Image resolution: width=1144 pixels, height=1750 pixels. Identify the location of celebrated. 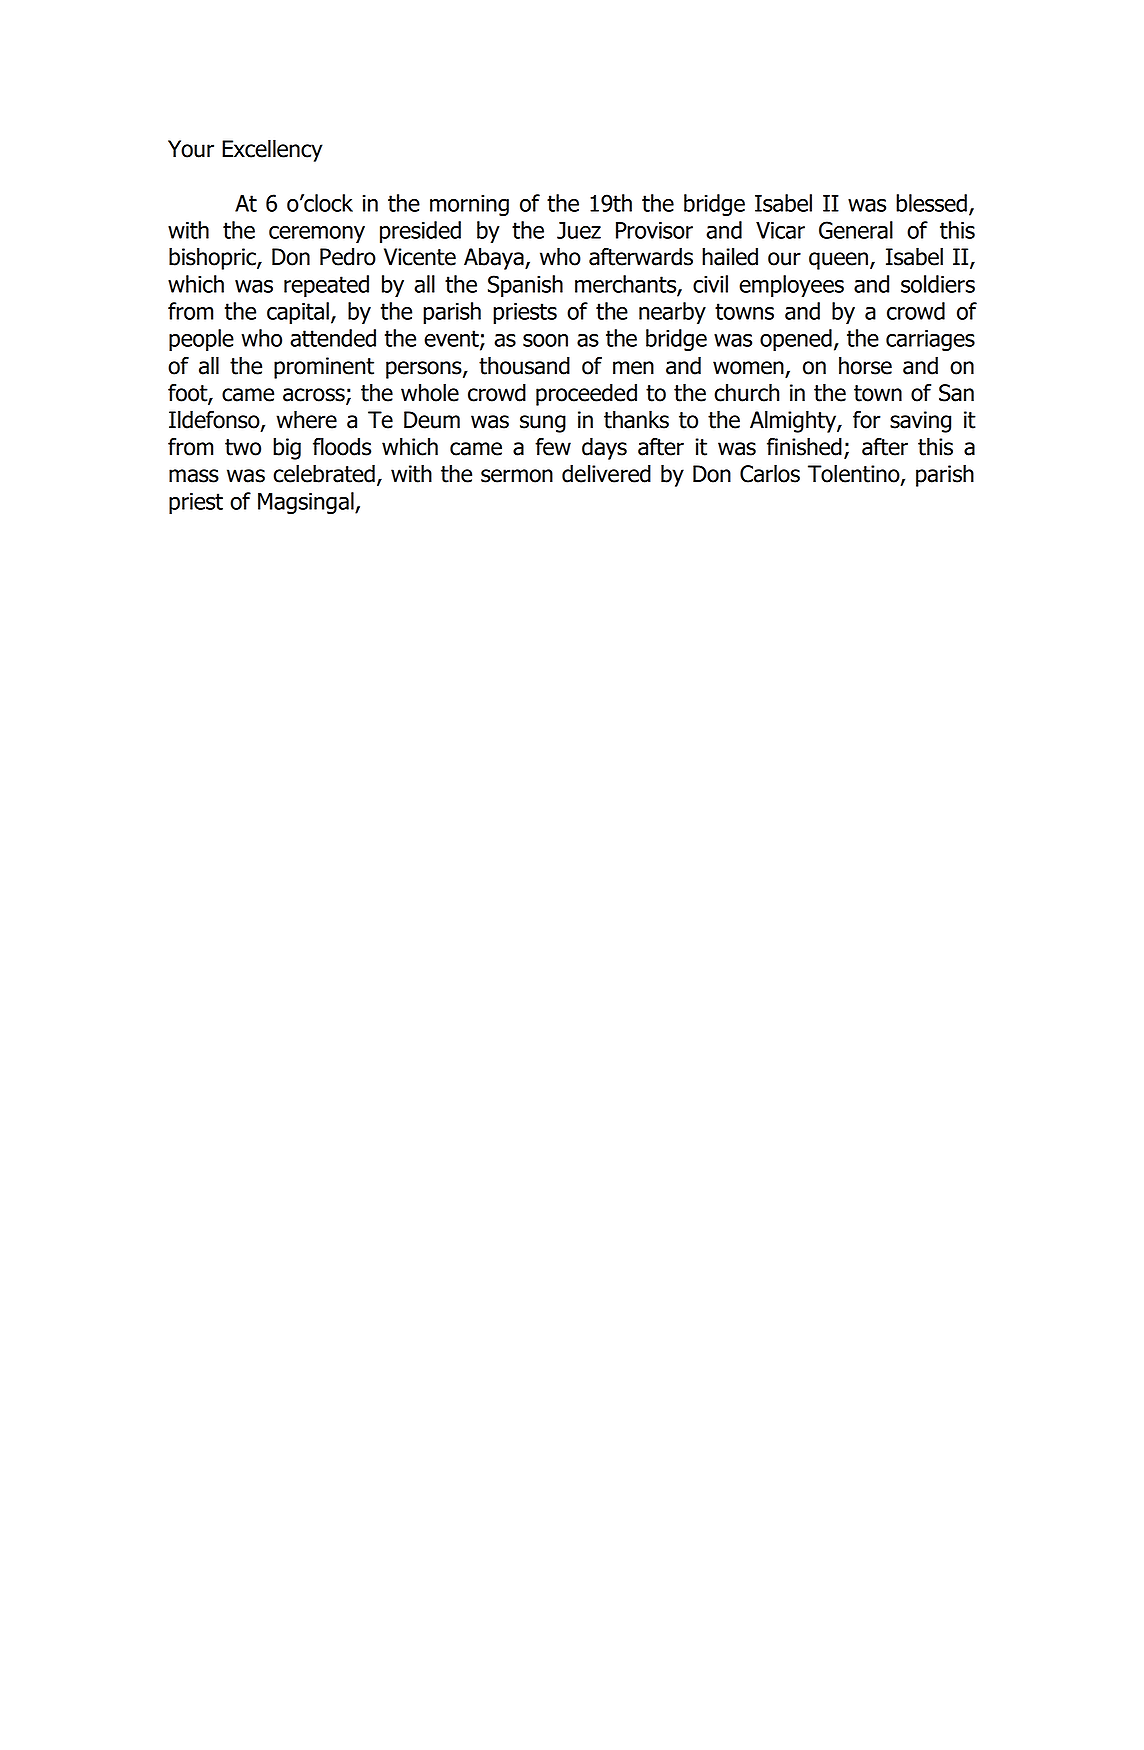
(324, 473).
